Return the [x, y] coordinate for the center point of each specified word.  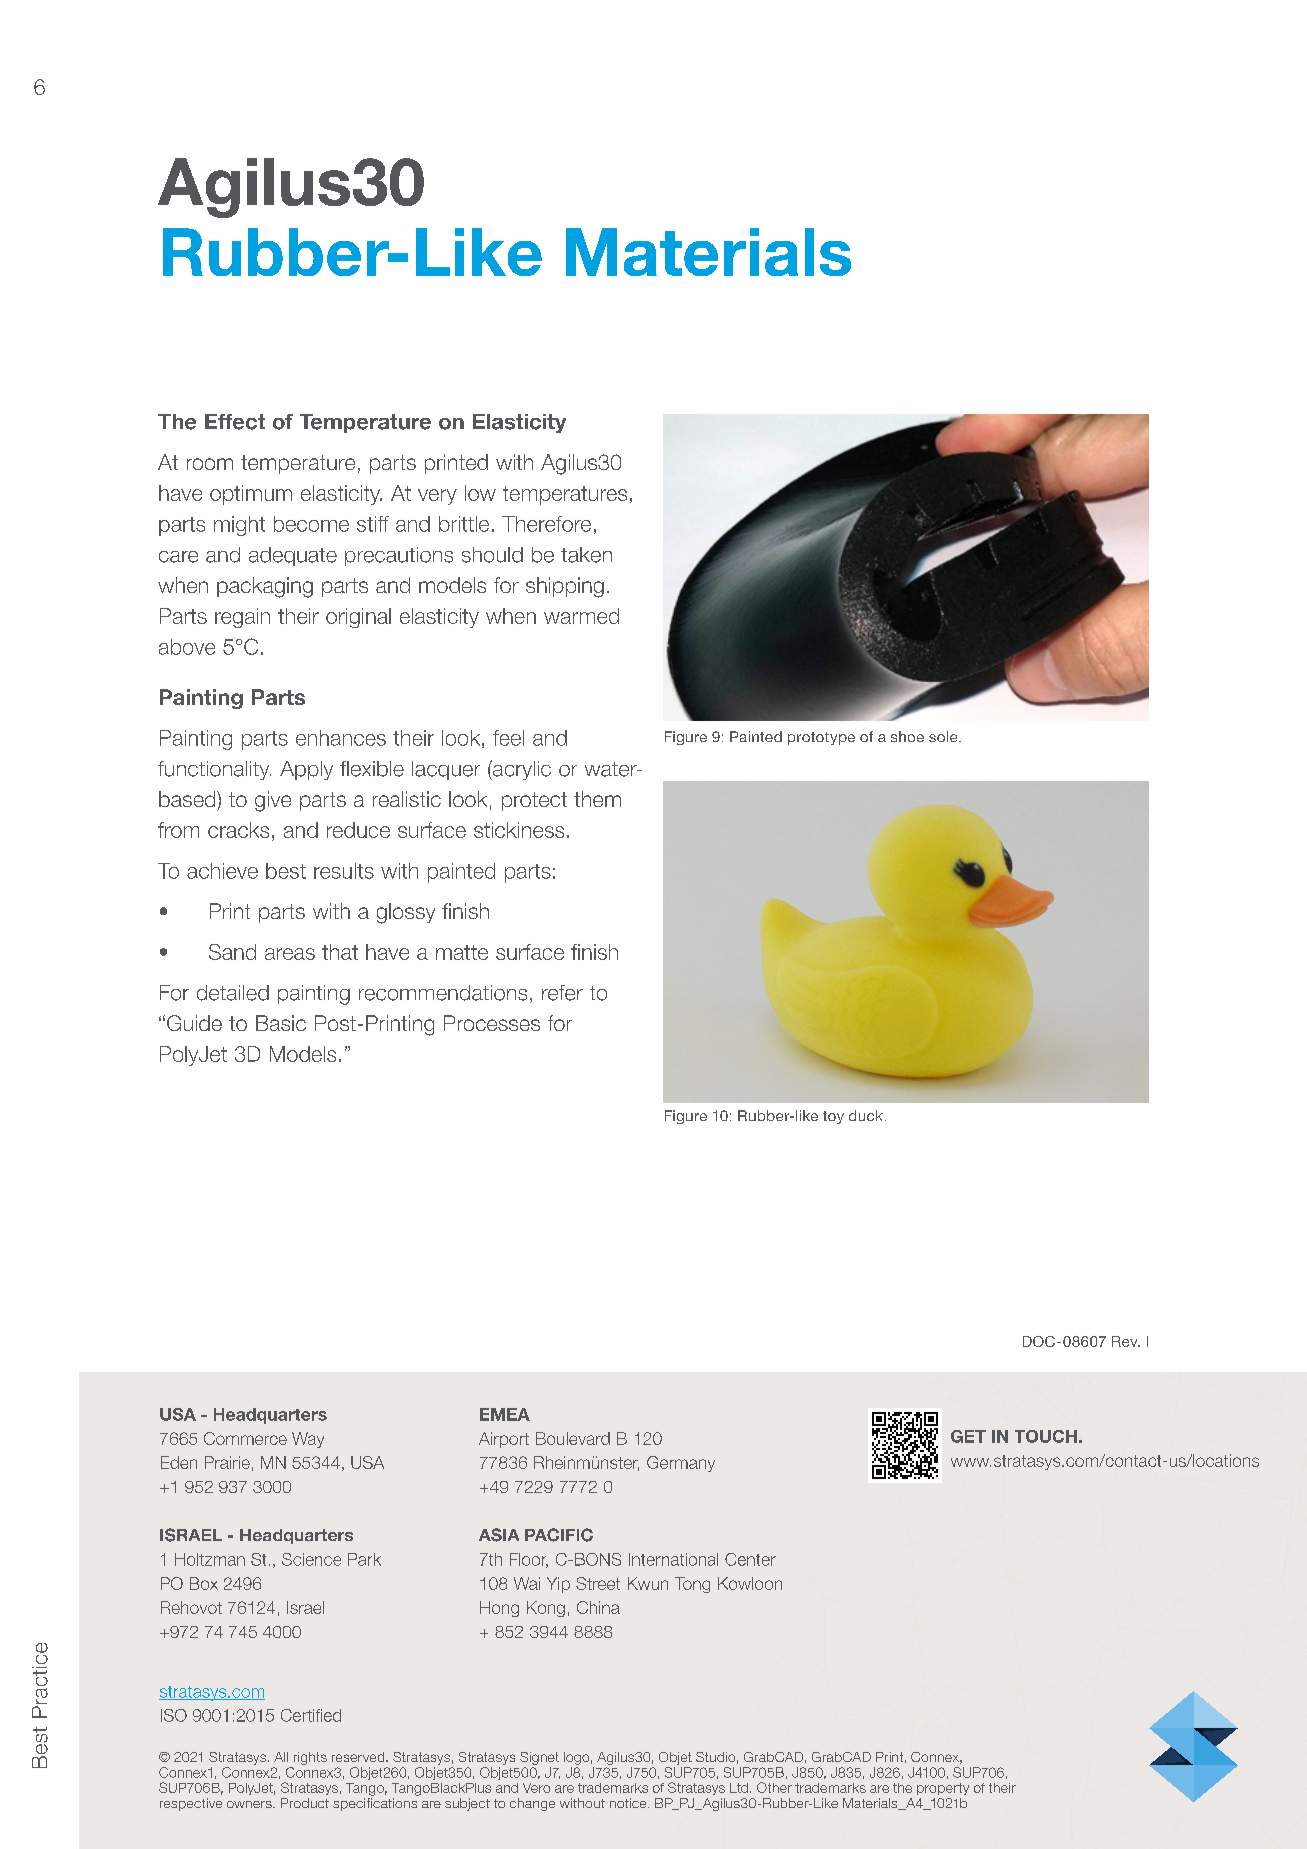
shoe [907, 736]
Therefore [546, 524]
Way [308, 1440]
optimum [251, 495]
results [344, 871]
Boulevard [573, 1438]
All [281, 1757]
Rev [1126, 1341]
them [597, 799]
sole [944, 736]
